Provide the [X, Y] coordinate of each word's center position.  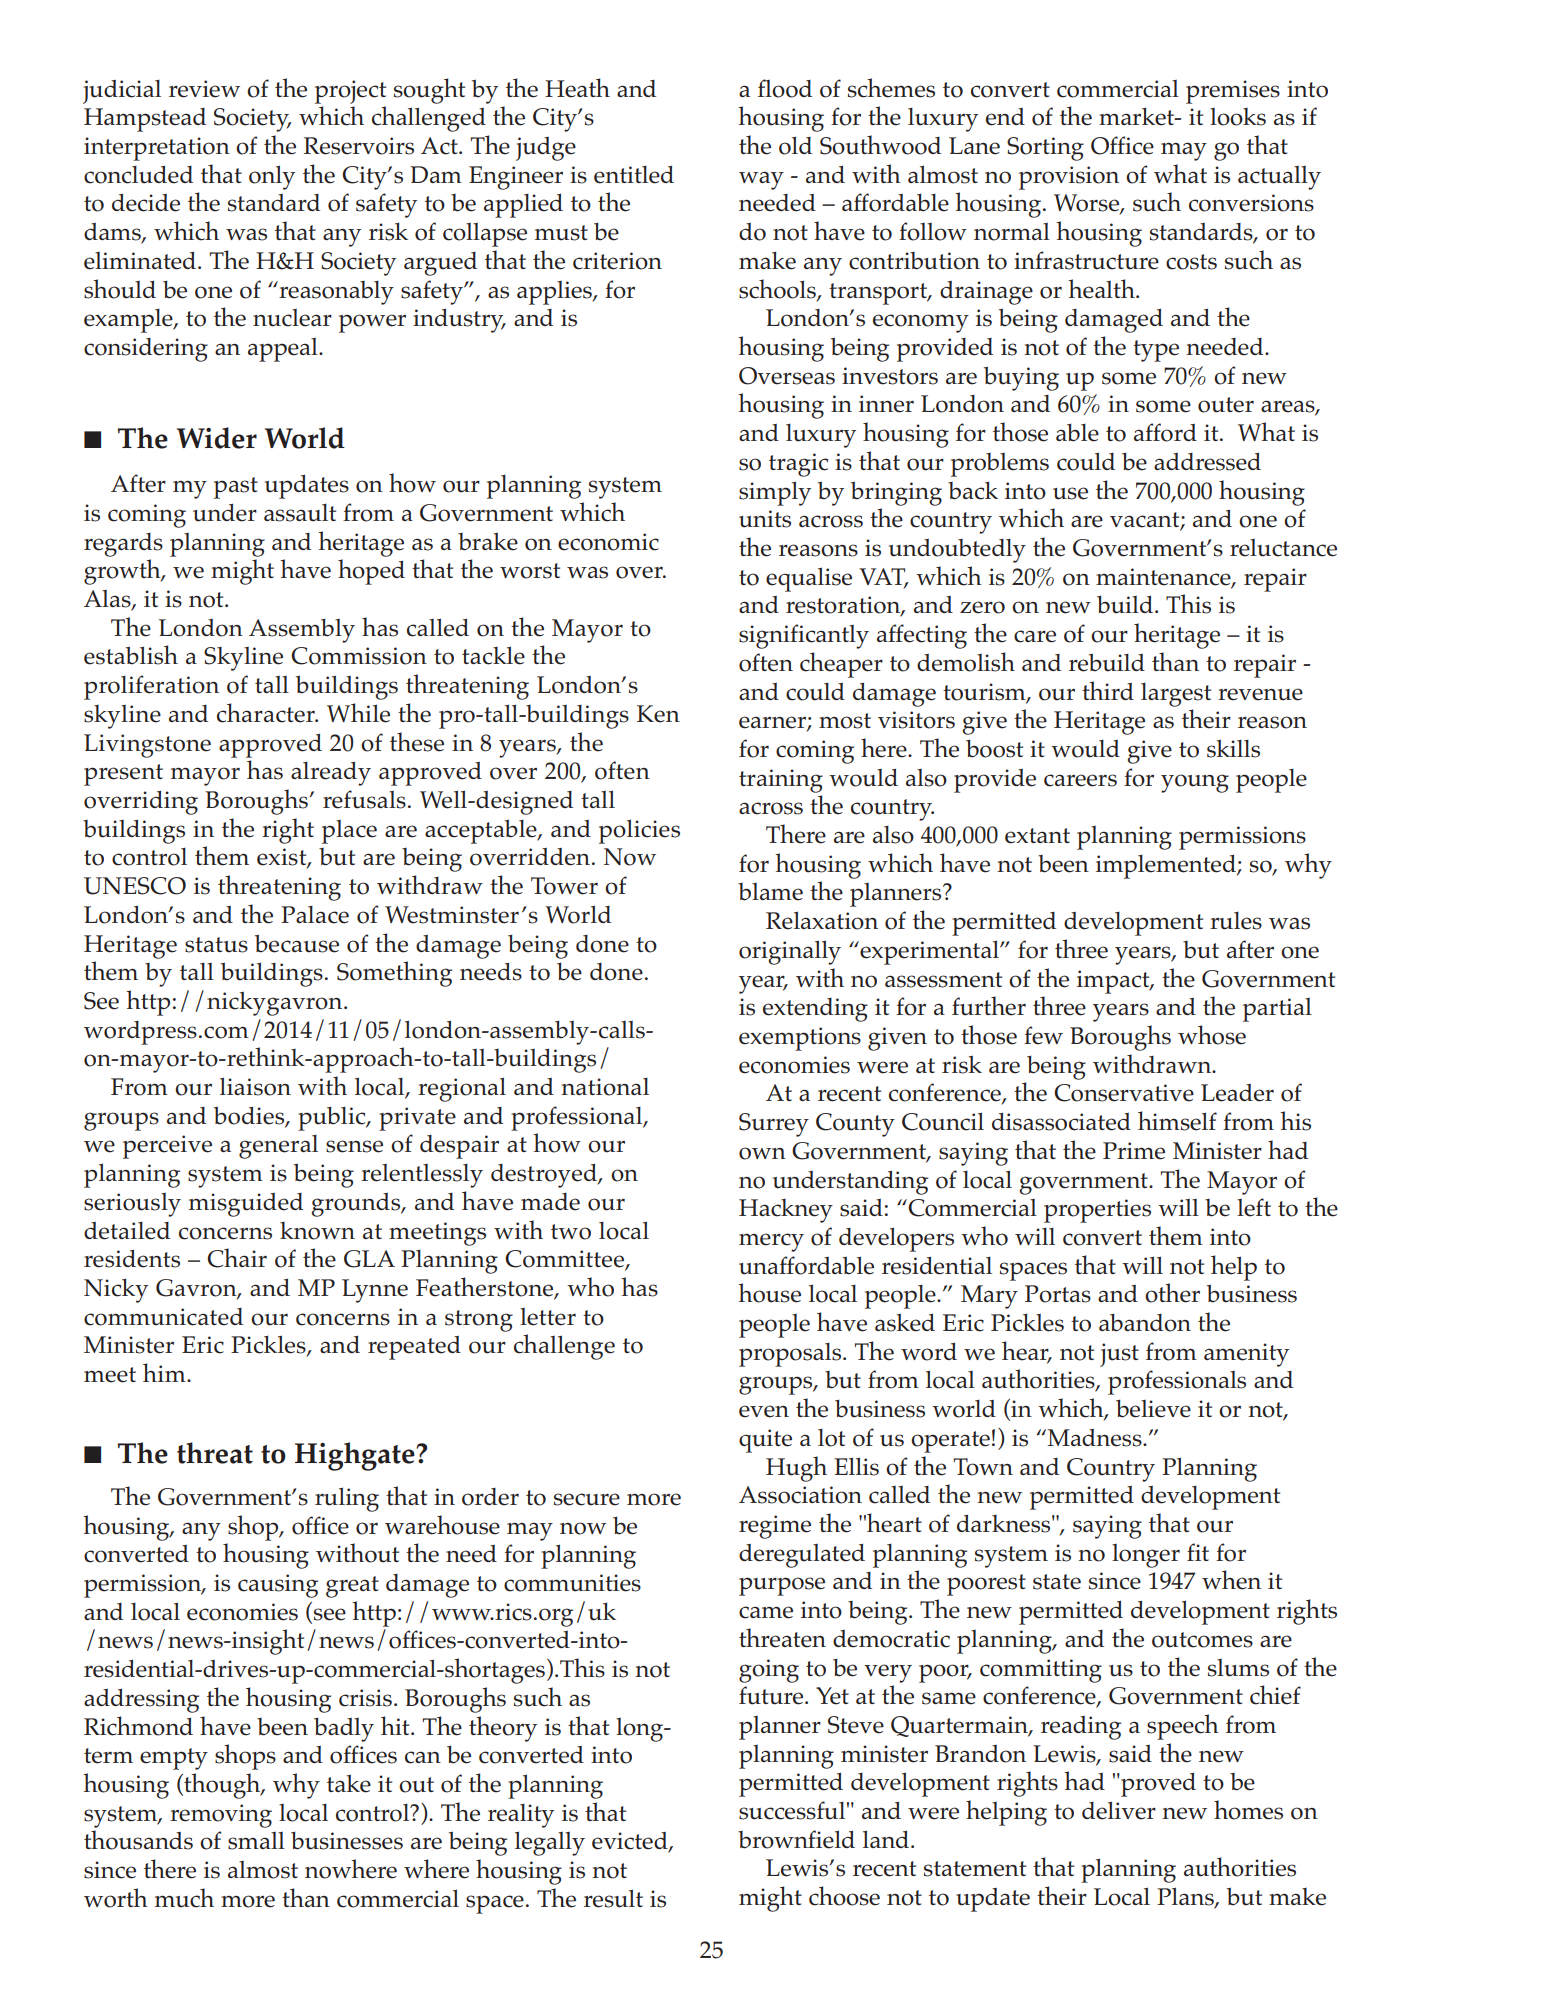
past [236, 488]
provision [1069, 178]
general [278, 1147]
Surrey [774, 1125]
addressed [1207, 462]
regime [775, 1527]
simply [775, 493]
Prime [1134, 1151]
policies [639, 831]
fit [1198, 1552]
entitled [634, 175]
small [256, 1841]
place [349, 832]
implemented [1167, 867]
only [272, 177]
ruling [347, 1499]
